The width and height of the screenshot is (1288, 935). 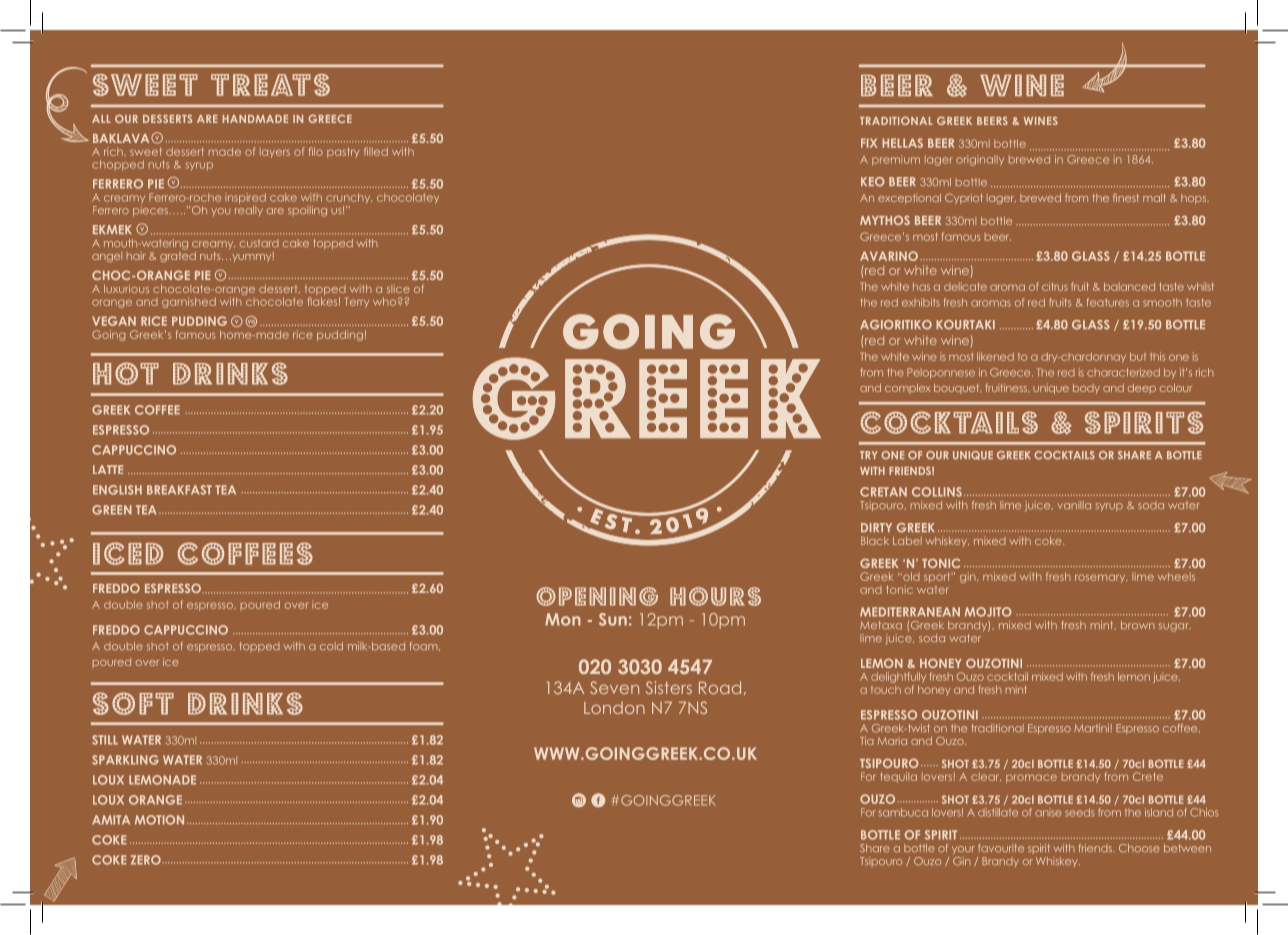 I want to click on originally, so click(x=980, y=160).
